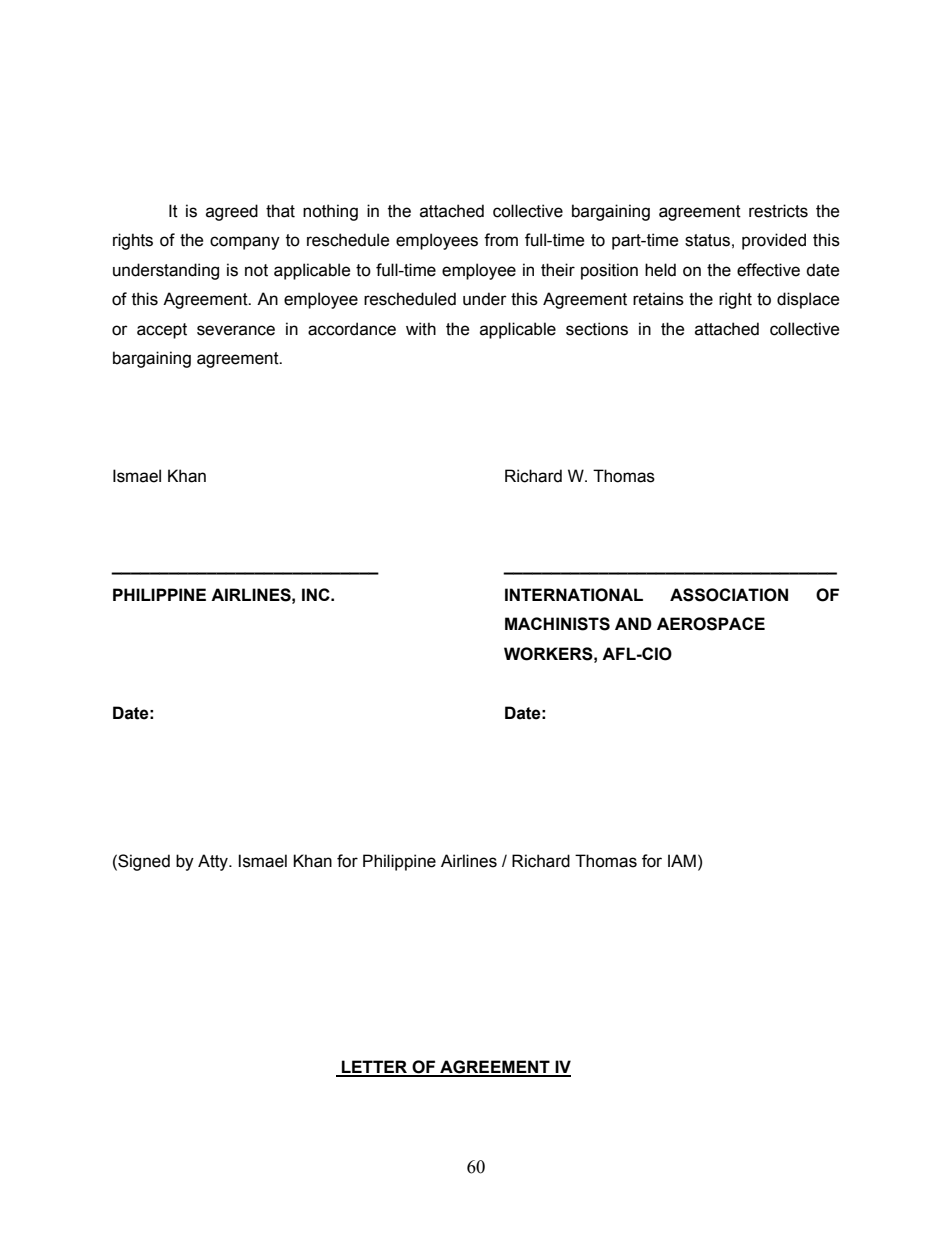  I want to click on IAM, so click(682, 860).
